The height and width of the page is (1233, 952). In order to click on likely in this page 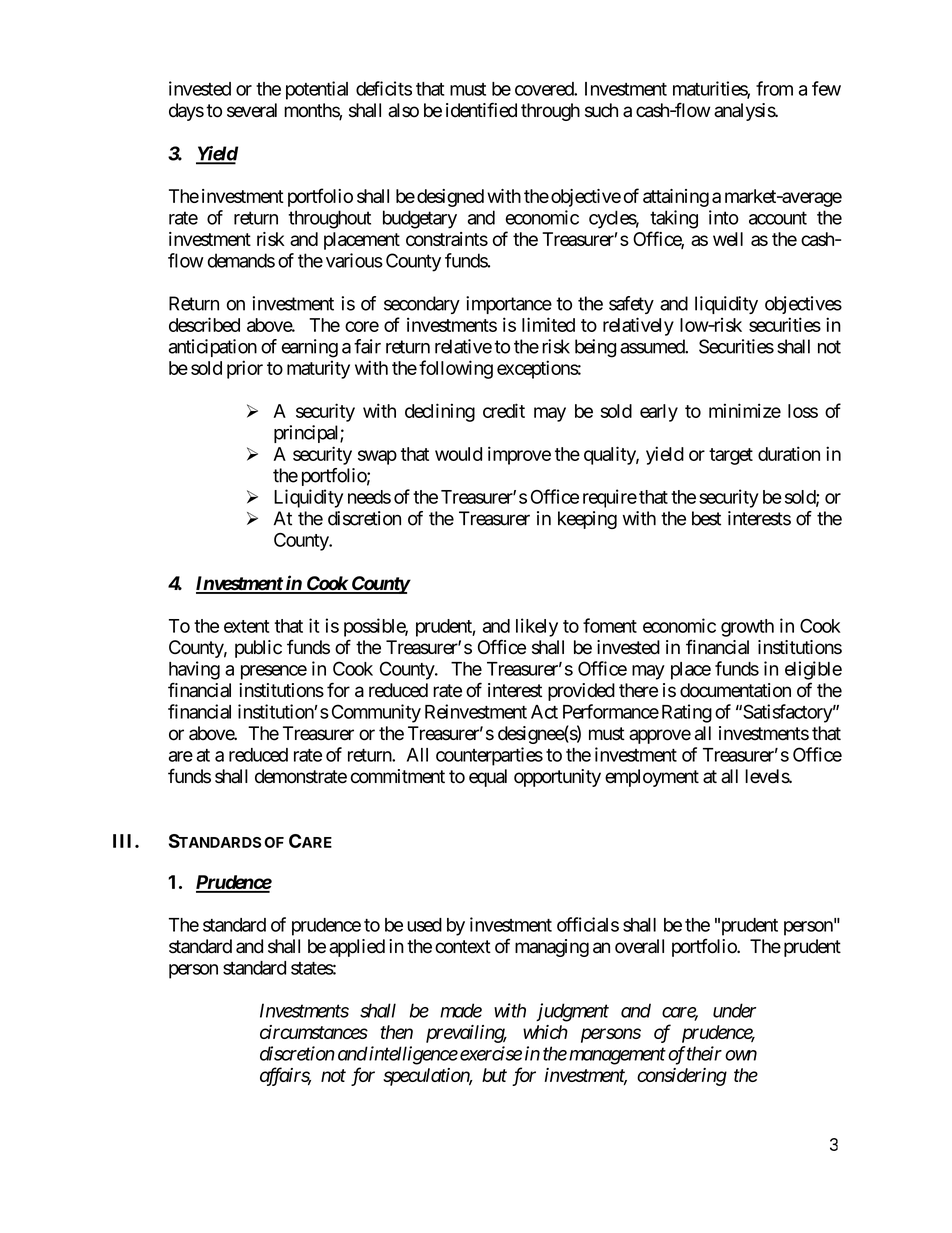, I will do `click(537, 627)`.
